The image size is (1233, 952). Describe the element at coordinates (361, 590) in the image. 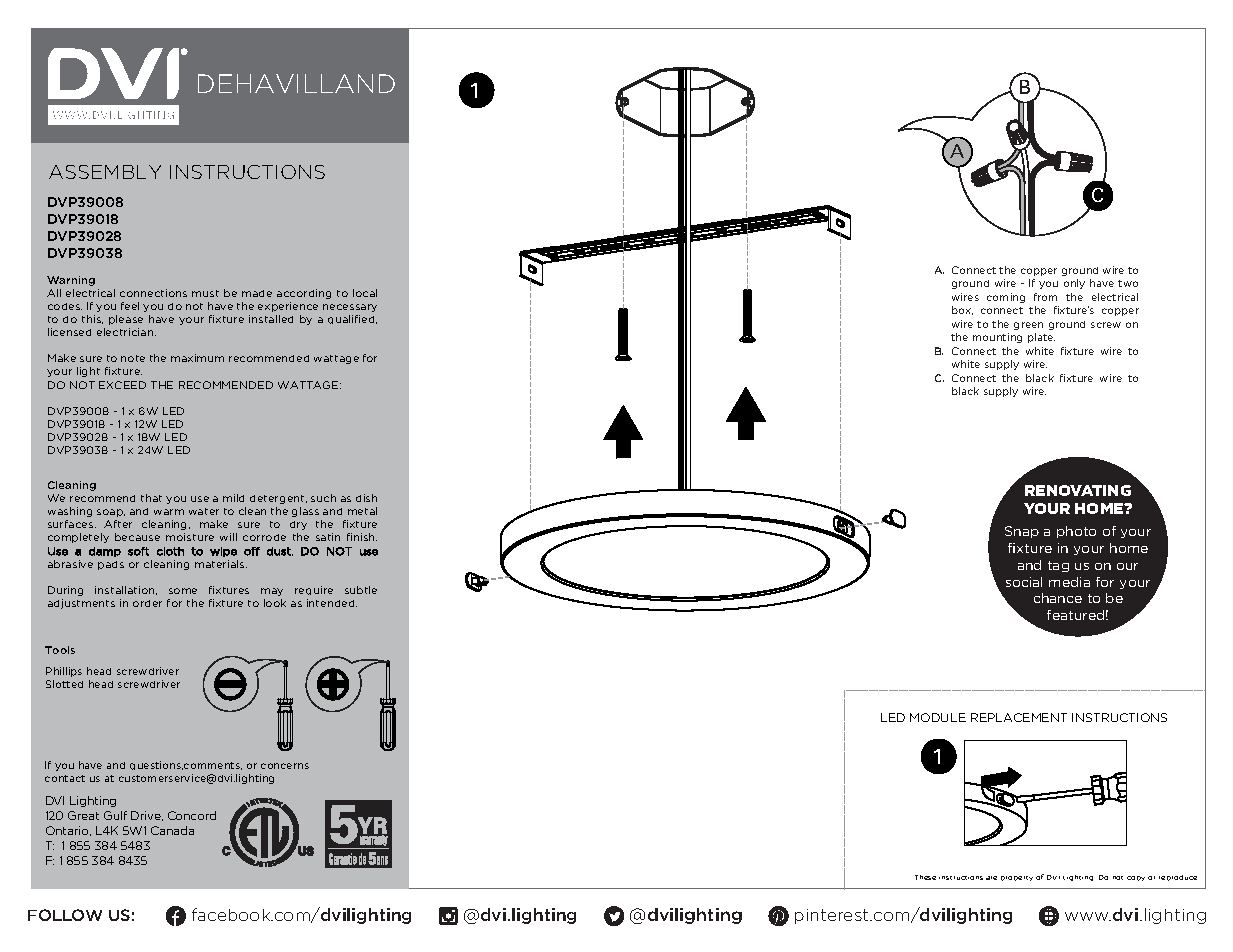

I see `subtle` at that location.
